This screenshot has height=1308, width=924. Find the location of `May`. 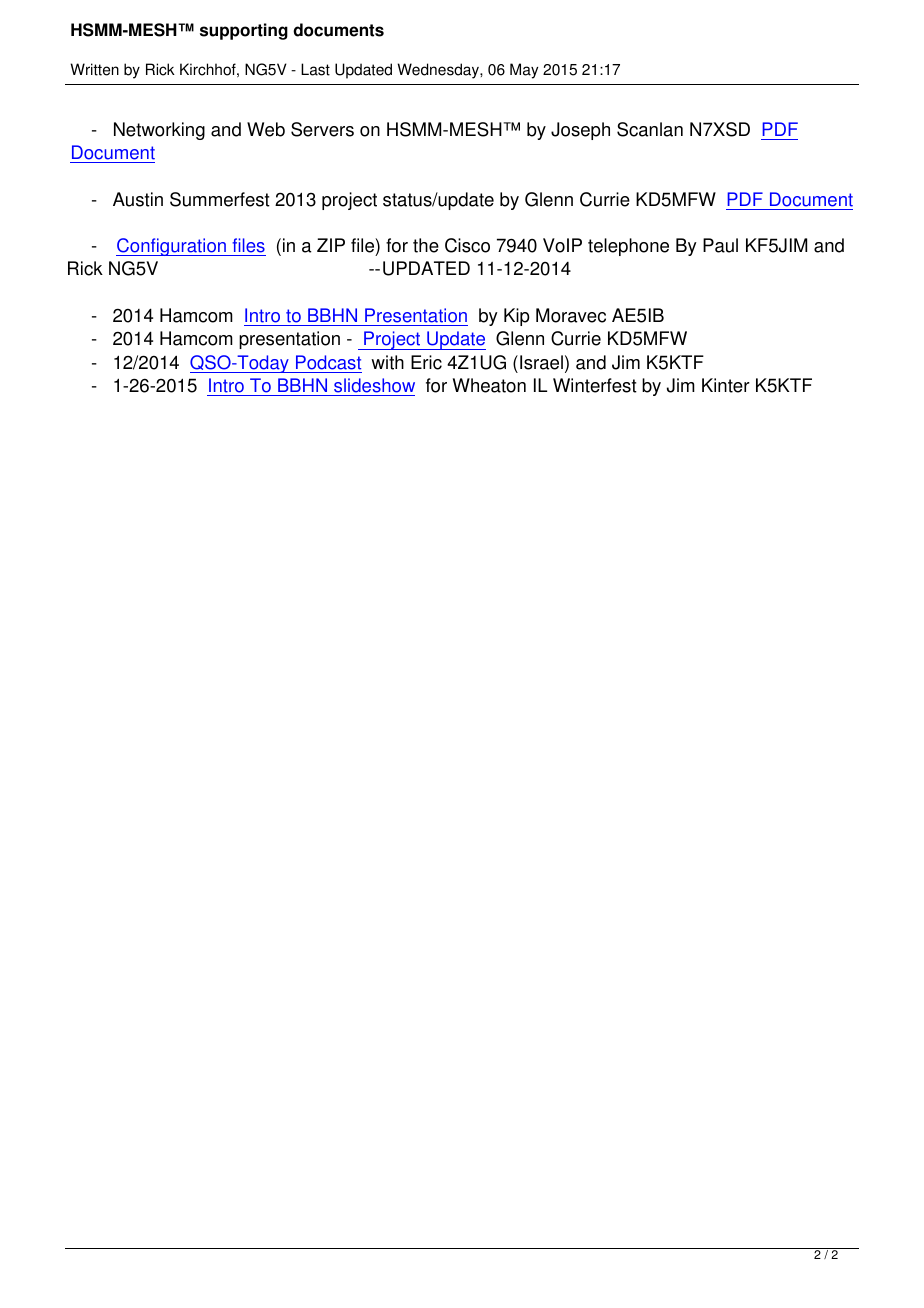

May is located at coordinates (524, 71).
